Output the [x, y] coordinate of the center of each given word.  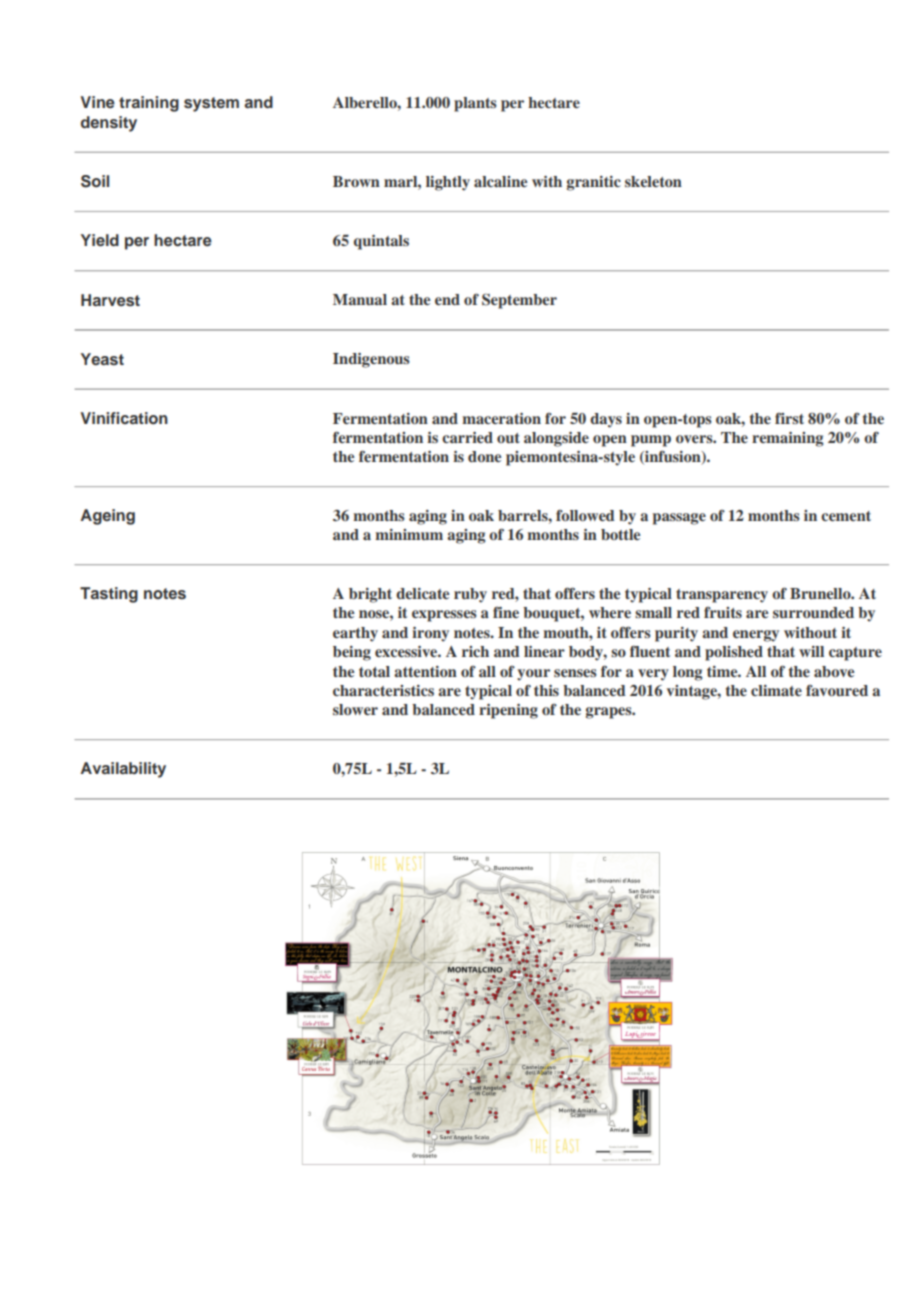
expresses [444, 616]
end [447, 299]
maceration [501, 418]
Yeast [102, 359]
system [211, 104]
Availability [123, 770]
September [519, 301]
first [789, 418]
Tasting [109, 595]
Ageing [107, 517]
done [485, 456]
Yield [100, 240]
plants [475, 104]
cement [846, 516]
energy [756, 636]
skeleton [653, 181]
